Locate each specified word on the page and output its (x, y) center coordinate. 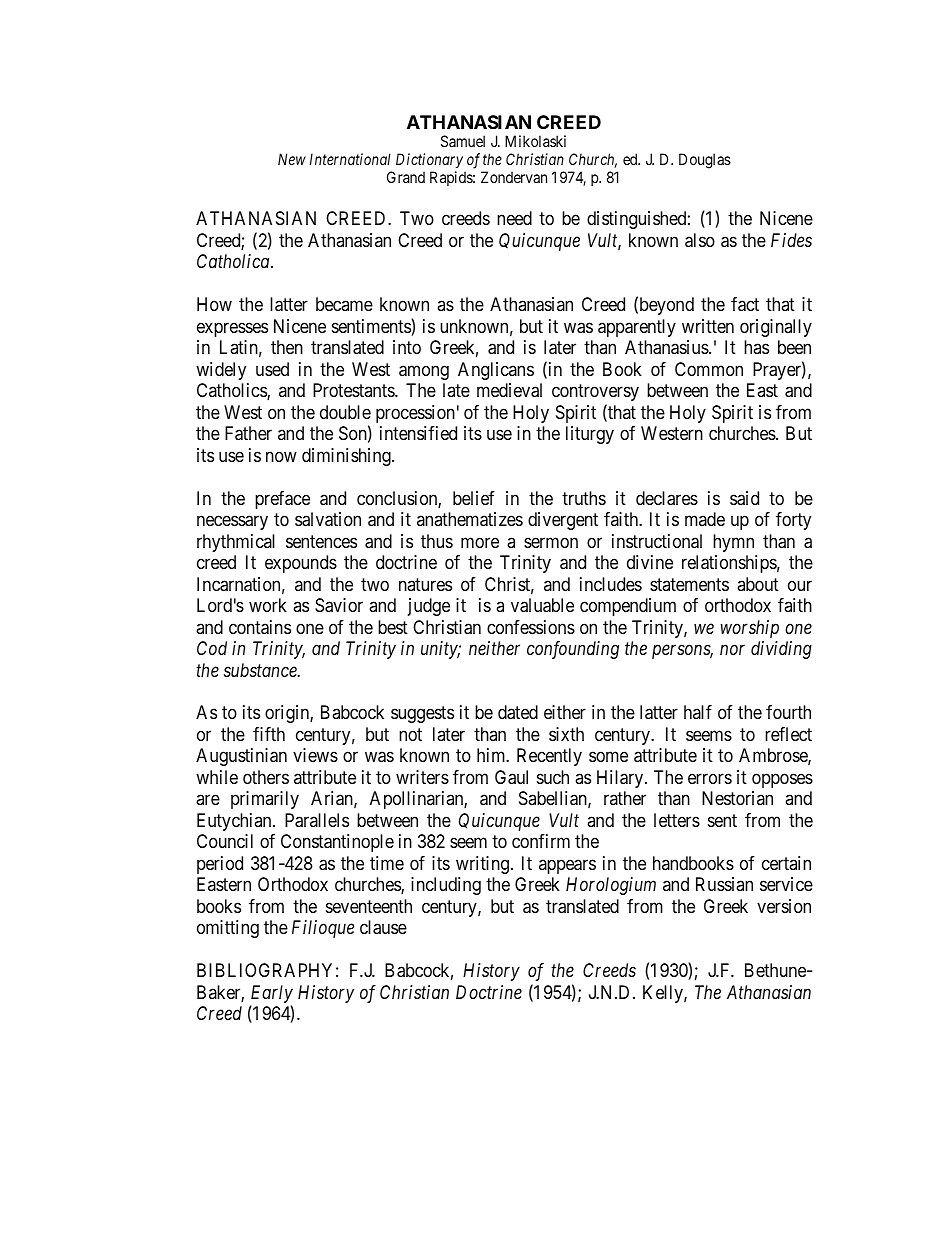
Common (709, 369)
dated (518, 712)
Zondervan (514, 177)
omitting (228, 929)
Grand (406, 177)
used (272, 369)
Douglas (705, 161)
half (698, 712)
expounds (301, 564)
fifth (269, 734)
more (480, 542)
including (446, 886)
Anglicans (496, 371)
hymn (733, 543)
